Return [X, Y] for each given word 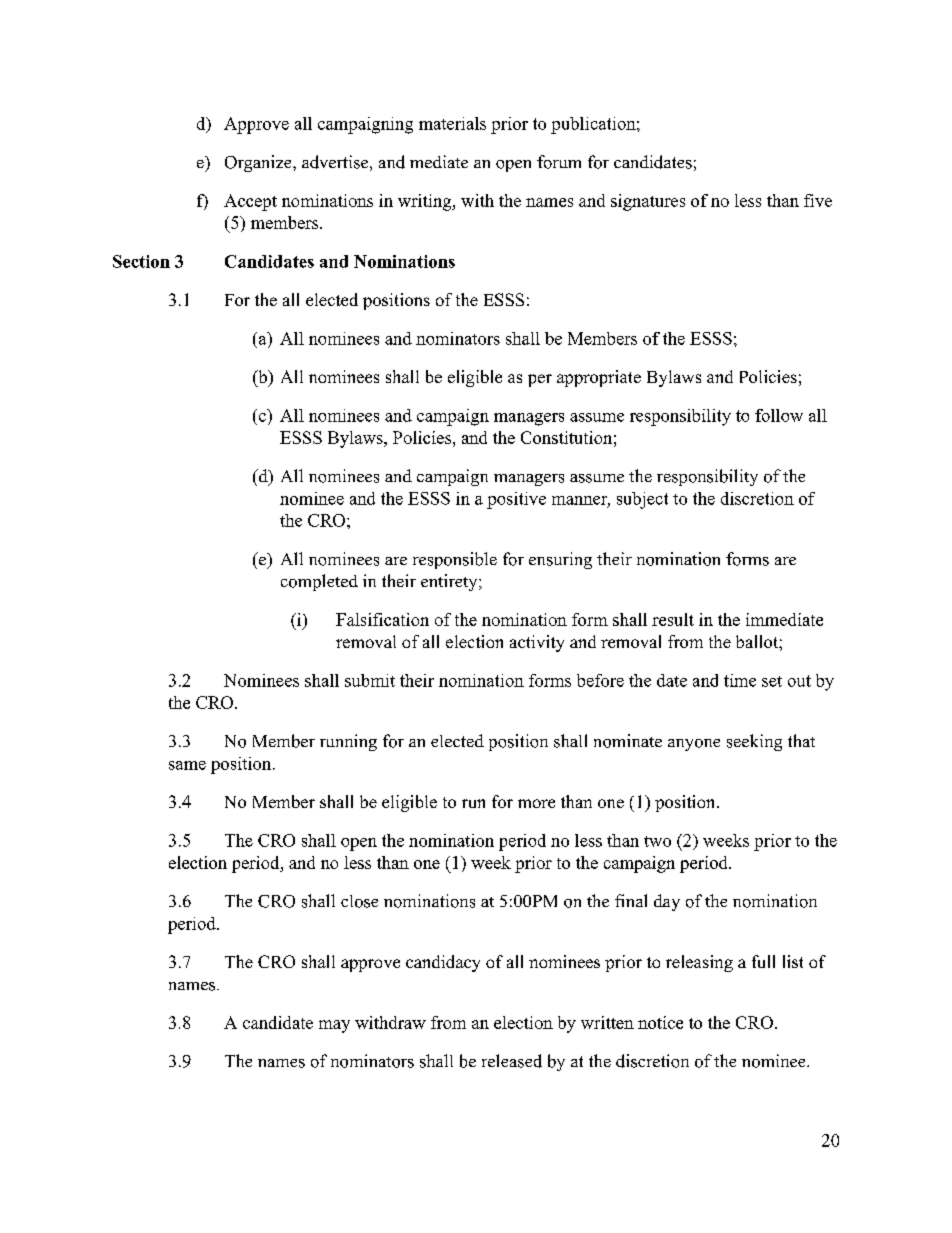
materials [452, 123]
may [334, 1026]
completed [319, 582]
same [187, 765]
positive [516, 500]
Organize [259, 163]
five [818, 200]
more [536, 803]
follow [779, 415]
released [512, 1061]
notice [660, 1022]
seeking [754, 742]
